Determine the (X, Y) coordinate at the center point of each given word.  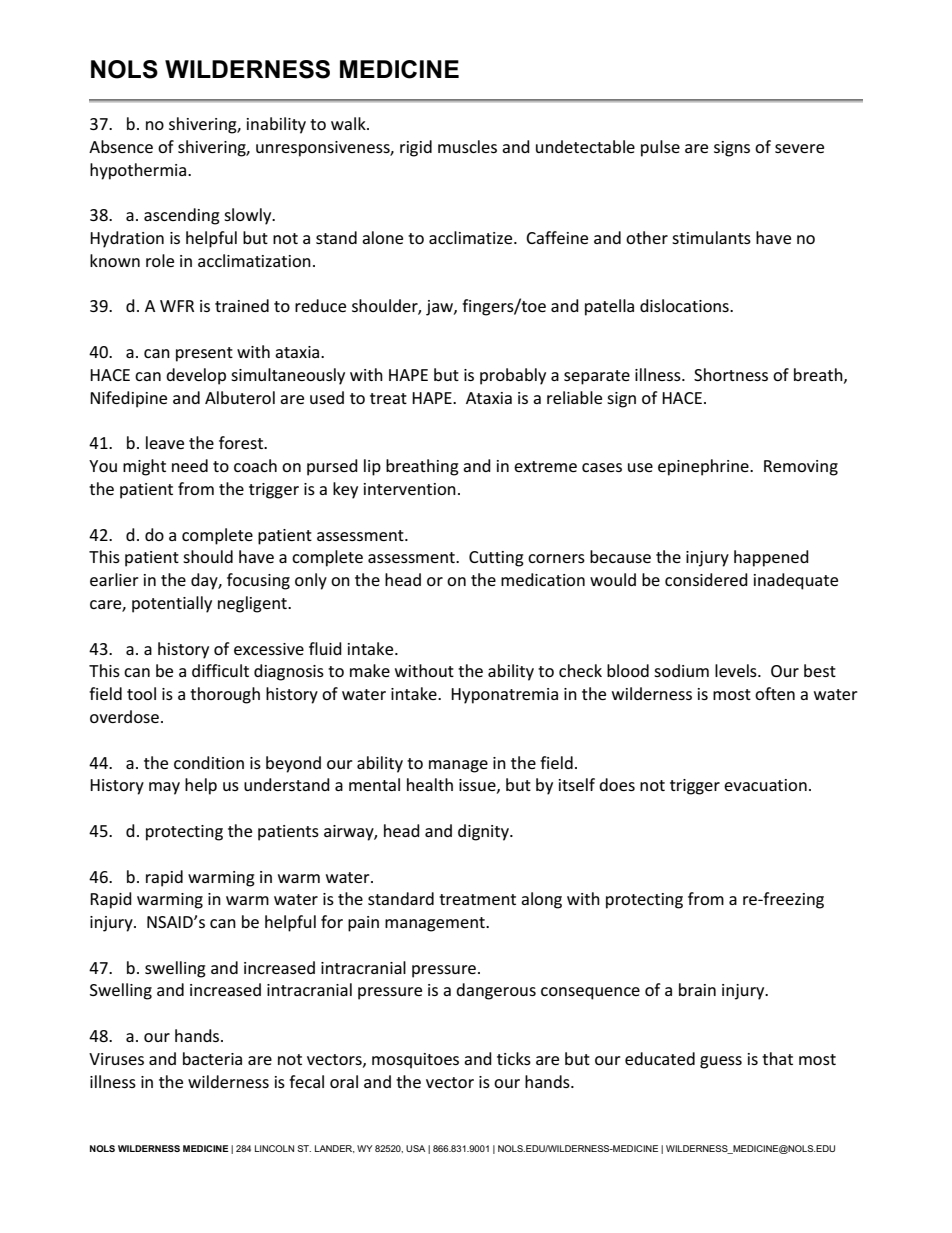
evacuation (765, 785)
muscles (467, 146)
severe (799, 148)
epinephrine (704, 467)
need (190, 465)
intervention (410, 489)
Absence (121, 146)
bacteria (212, 1058)
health (430, 784)
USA (415, 1148)
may (164, 788)
